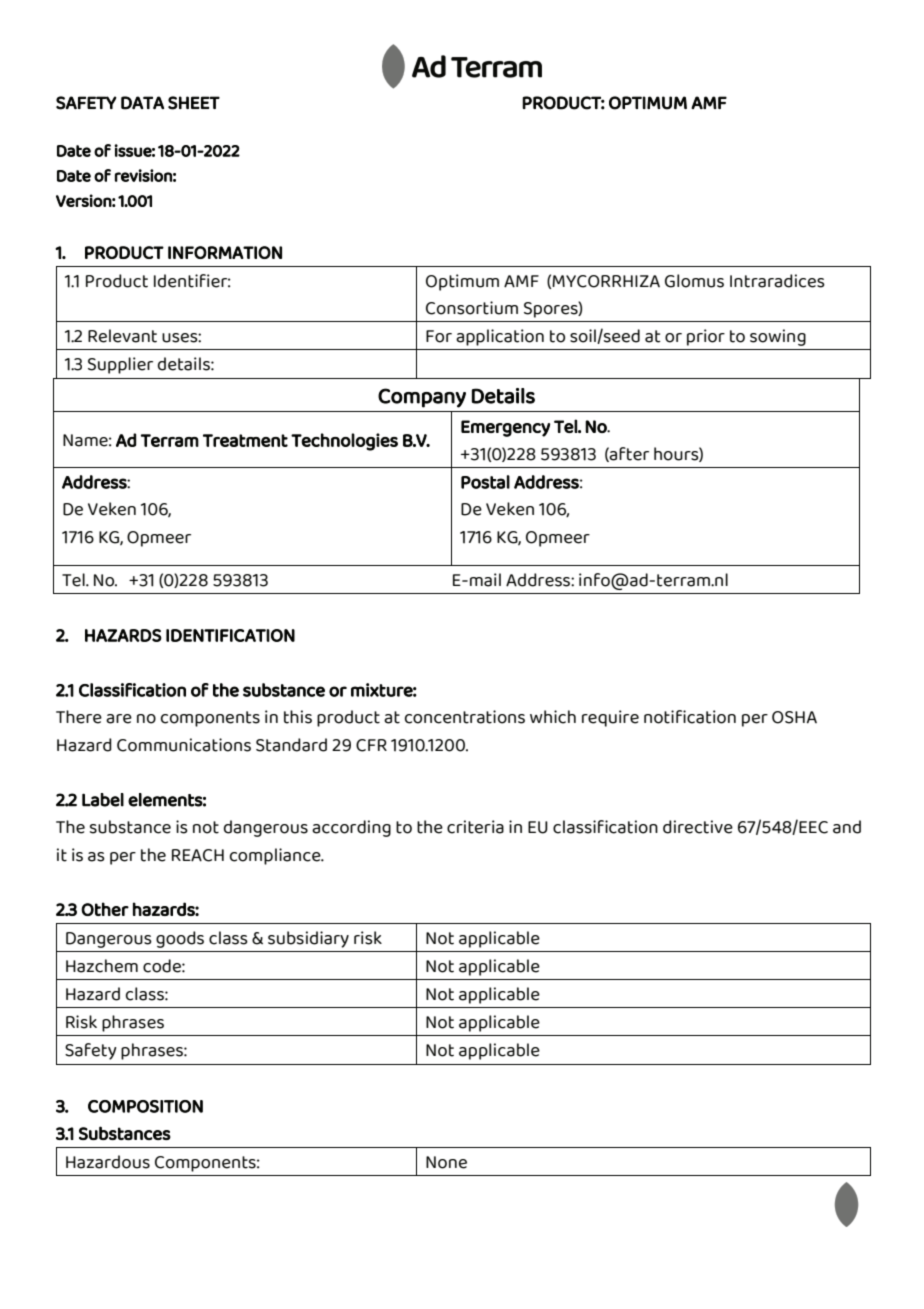 The height and width of the screenshot is (1309, 924). What do you see at coordinates (230, 635) in the screenshot?
I see `IDENTIFICATION` at bounding box center [230, 635].
